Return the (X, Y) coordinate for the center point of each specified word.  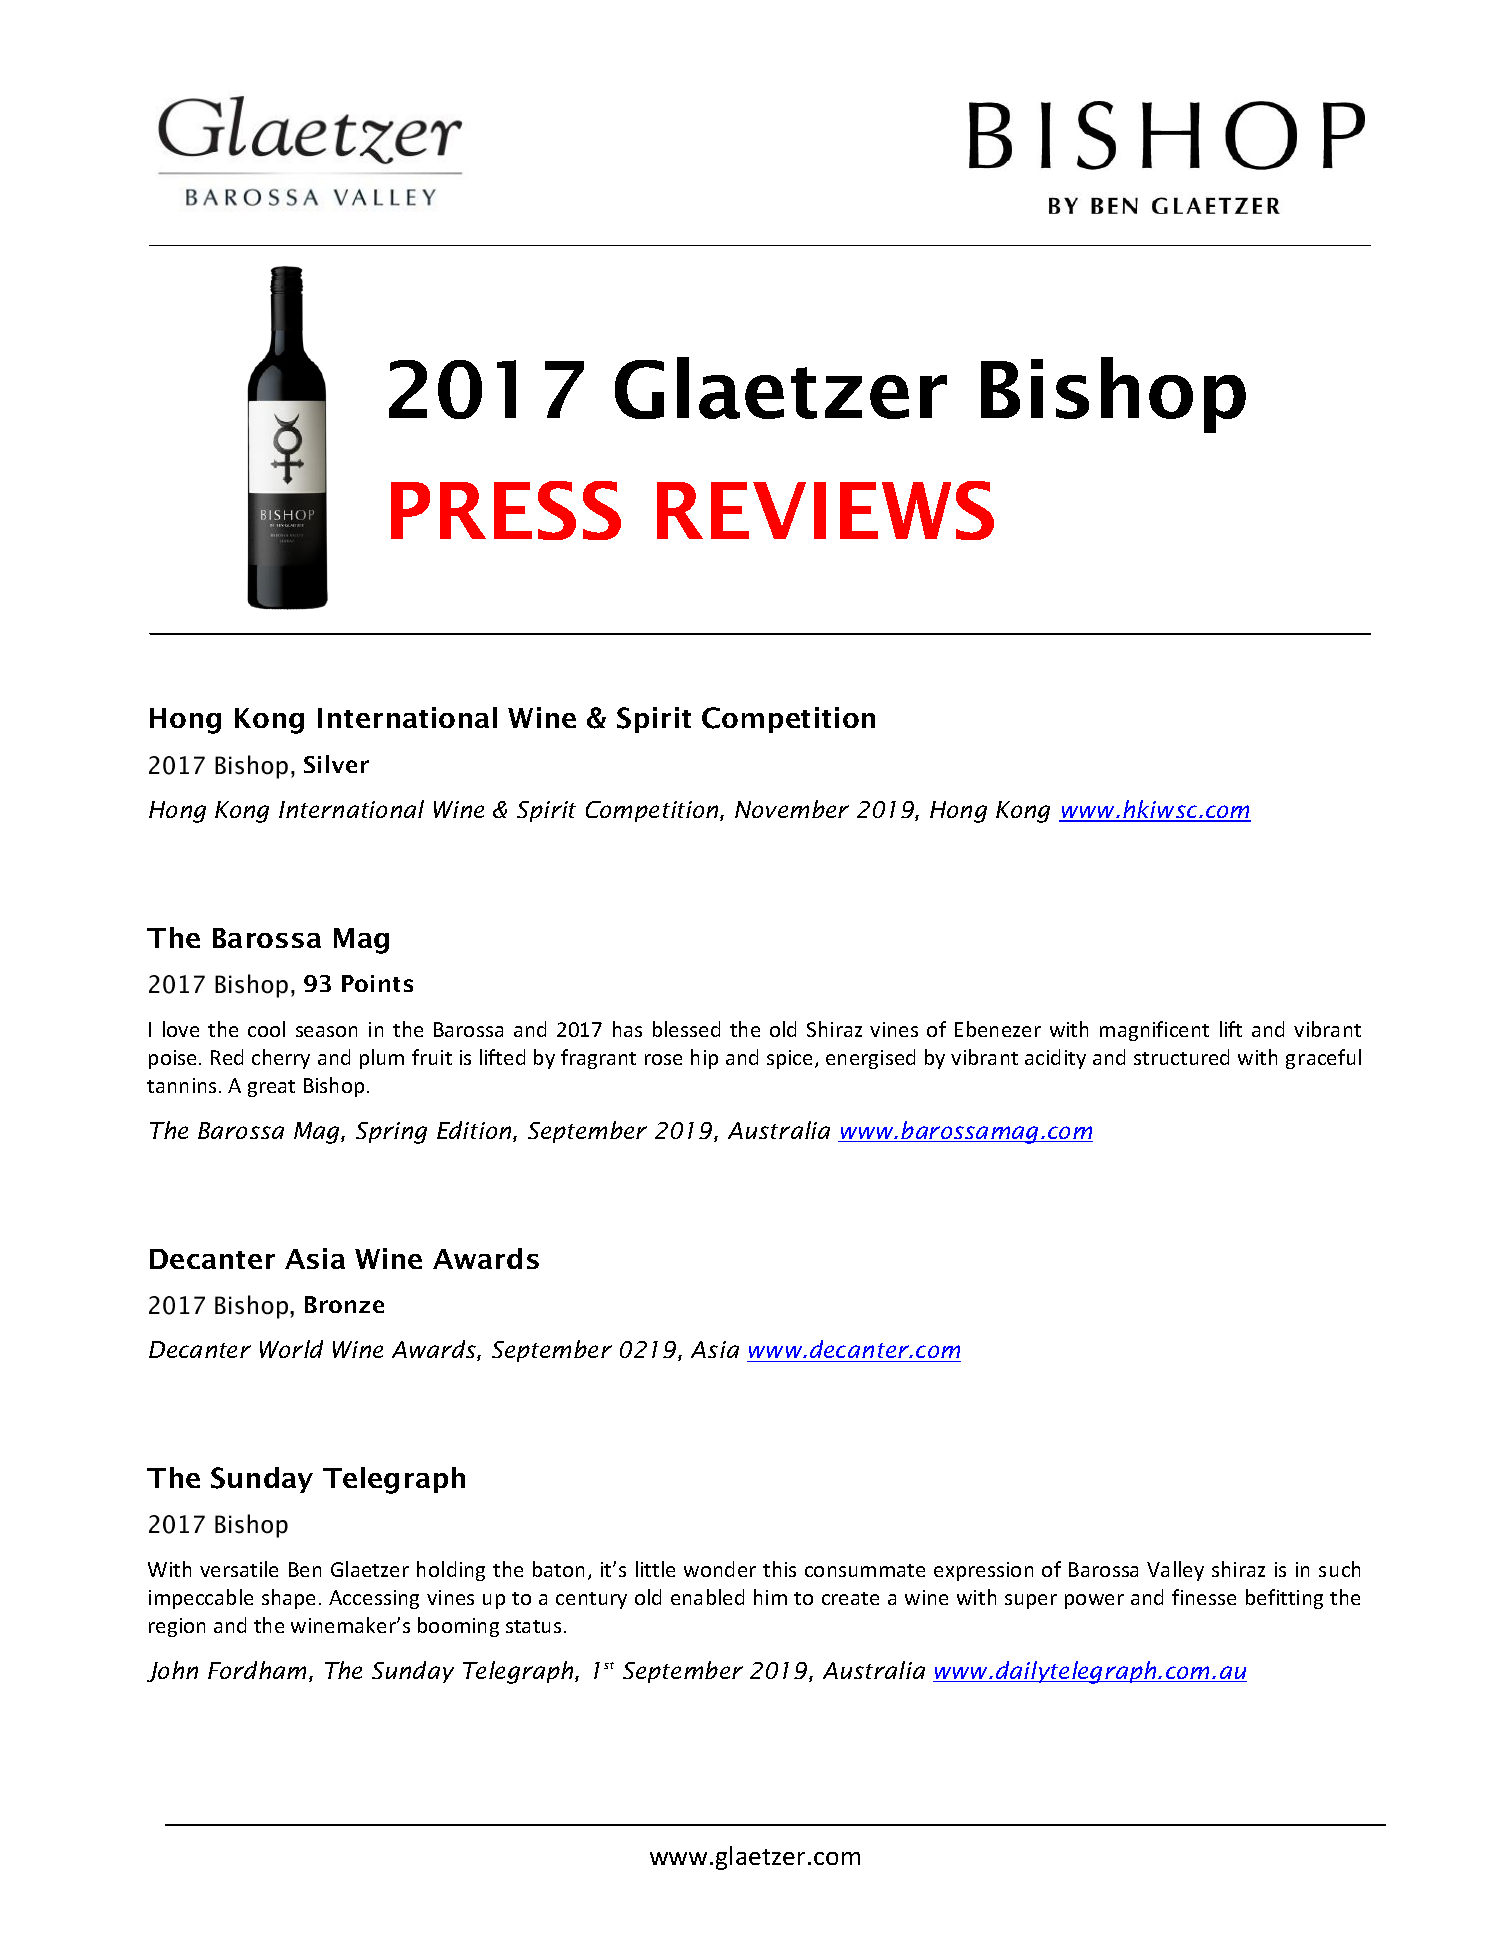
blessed (686, 1029)
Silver (336, 764)
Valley (1175, 1571)
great (271, 1088)
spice (791, 1059)
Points (377, 983)
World (291, 1349)
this (779, 1569)
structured (1181, 1057)
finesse (1204, 1597)
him (770, 1597)
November (792, 809)
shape (288, 1599)
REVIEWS (825, 510)
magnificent (1154, 1031)
